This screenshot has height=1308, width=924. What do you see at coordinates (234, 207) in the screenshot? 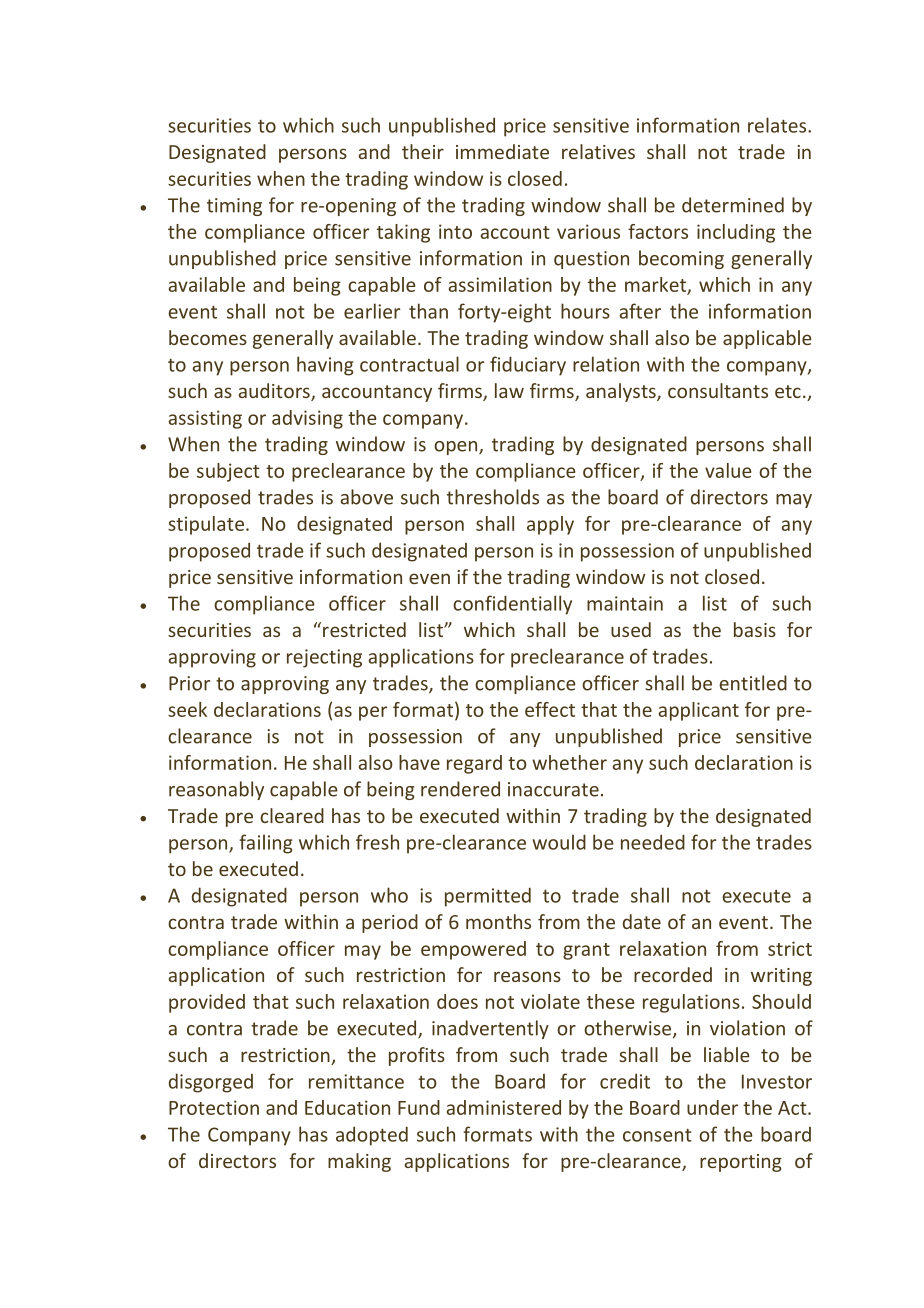
I see `timing` at bounding box center [234, 207].
